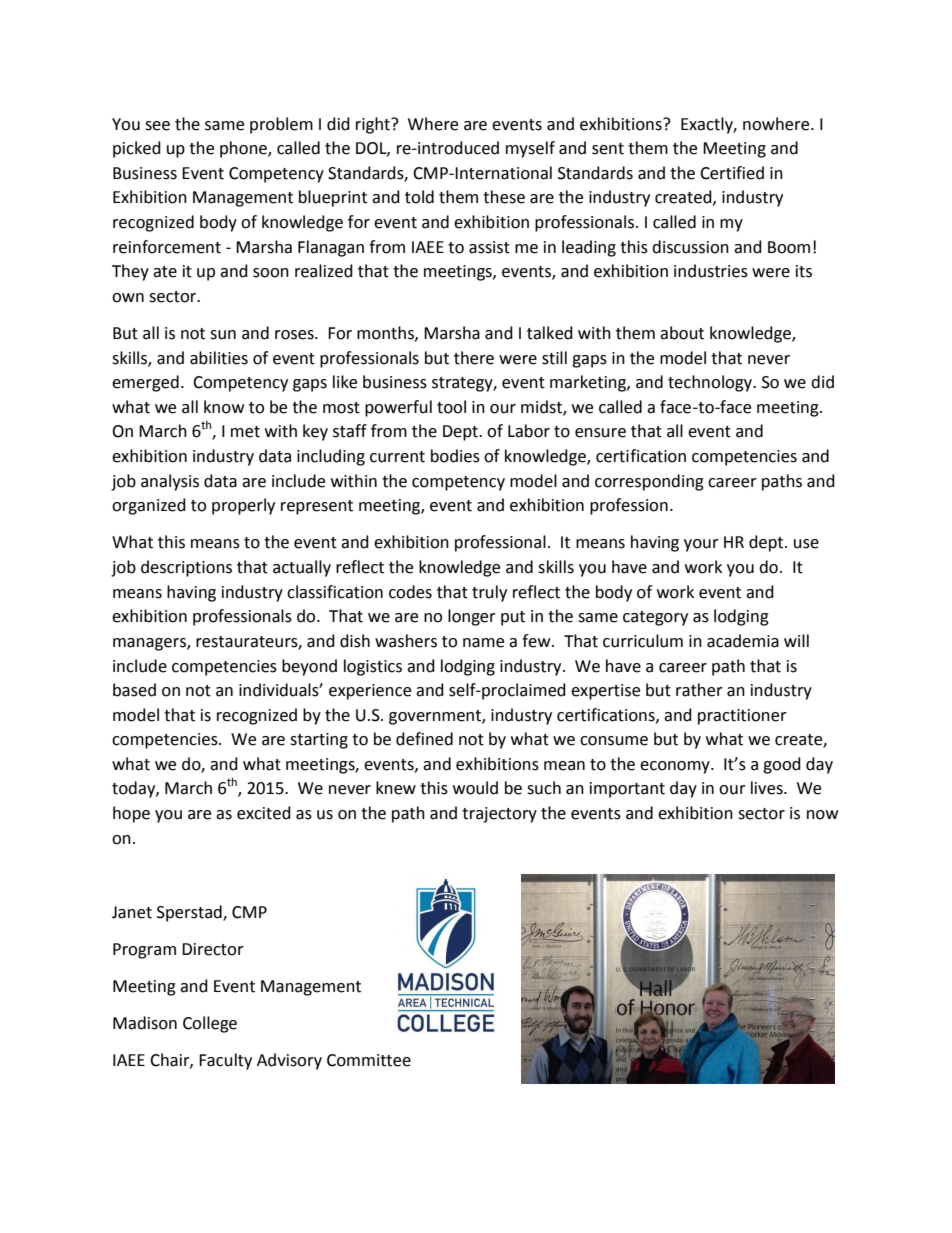 Image resolution: width=952 pixels, height=1233 pixels. I want to click on excited, so click(264, 813).
